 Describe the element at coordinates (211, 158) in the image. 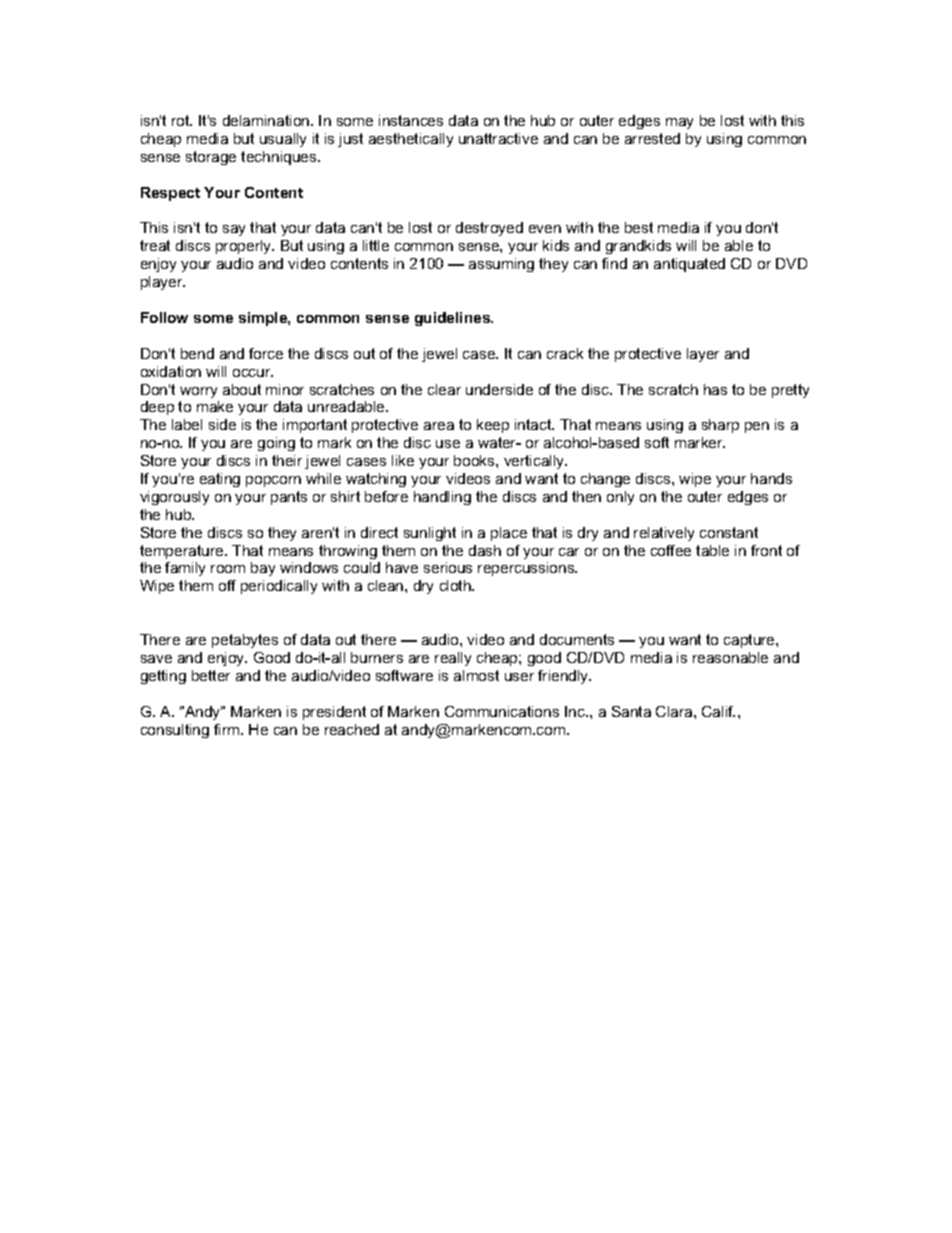

I see `storage` at that location.
